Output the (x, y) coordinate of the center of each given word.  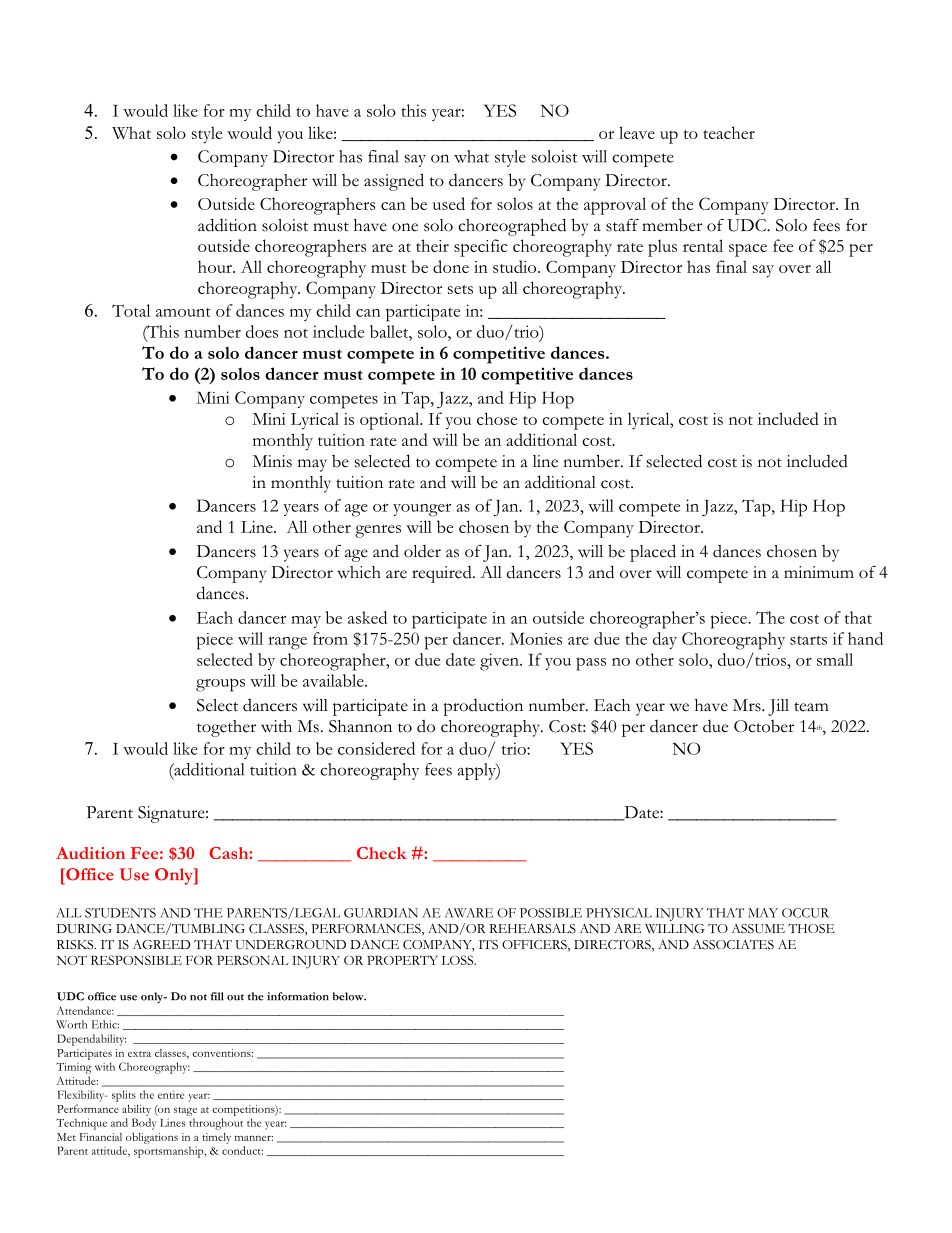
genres (378, 531)
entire (171, 1095)
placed (653, 553)
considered (376, 748)
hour (216, 266)
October (764, 726)
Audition (90, 853)
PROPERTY (402, 960)
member (672, 225)
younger (422, 510)
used (449, 203)
